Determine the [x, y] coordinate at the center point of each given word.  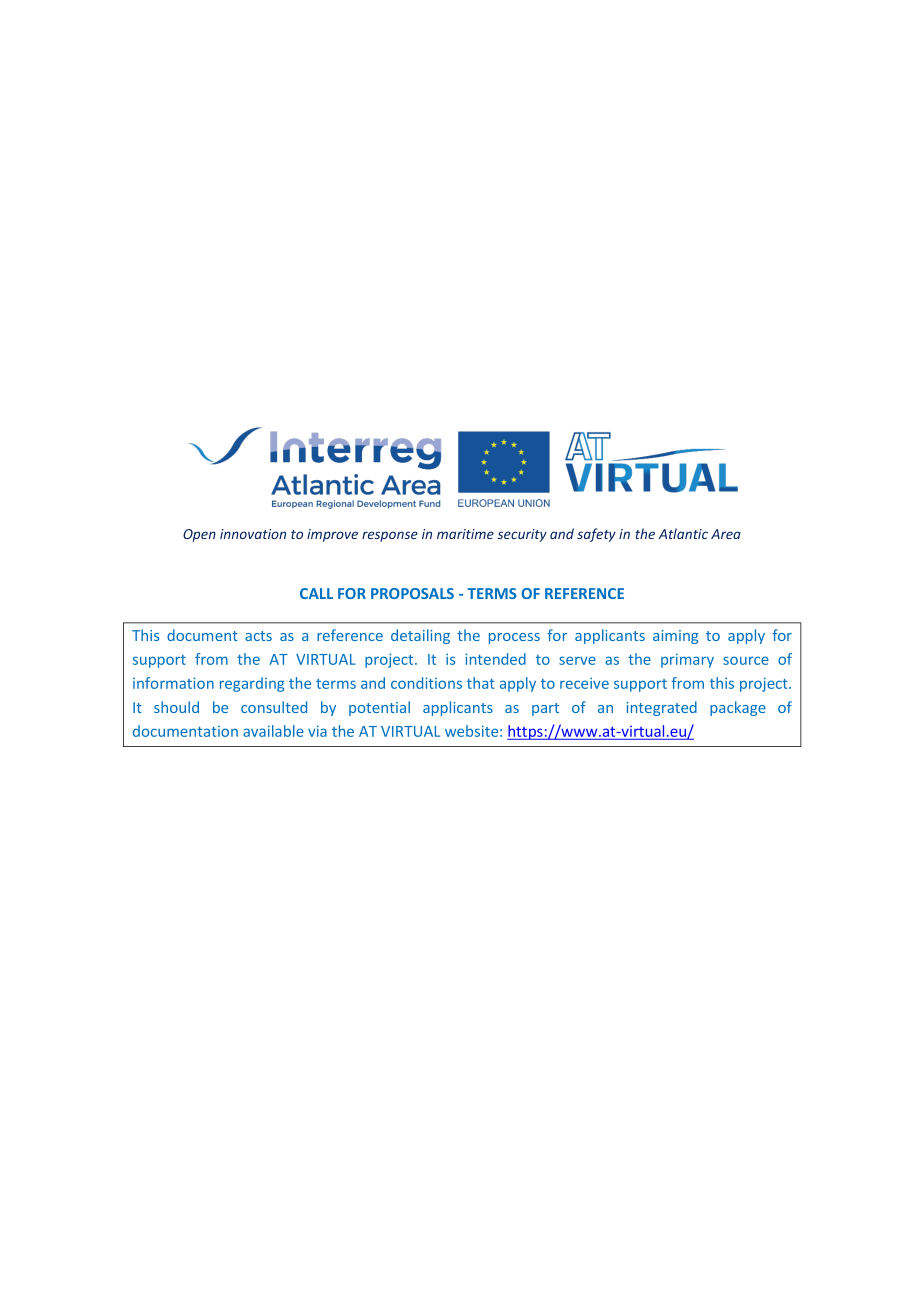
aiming [675, 637]
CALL [316, 593]
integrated [661, 708]
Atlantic [683, 533]
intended [495, 659]
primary [687, 660]
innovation [253, 534]
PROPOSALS [412, 593]
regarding [252, 684]
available [273, 731]
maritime [465, 534]
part [545, 709]
